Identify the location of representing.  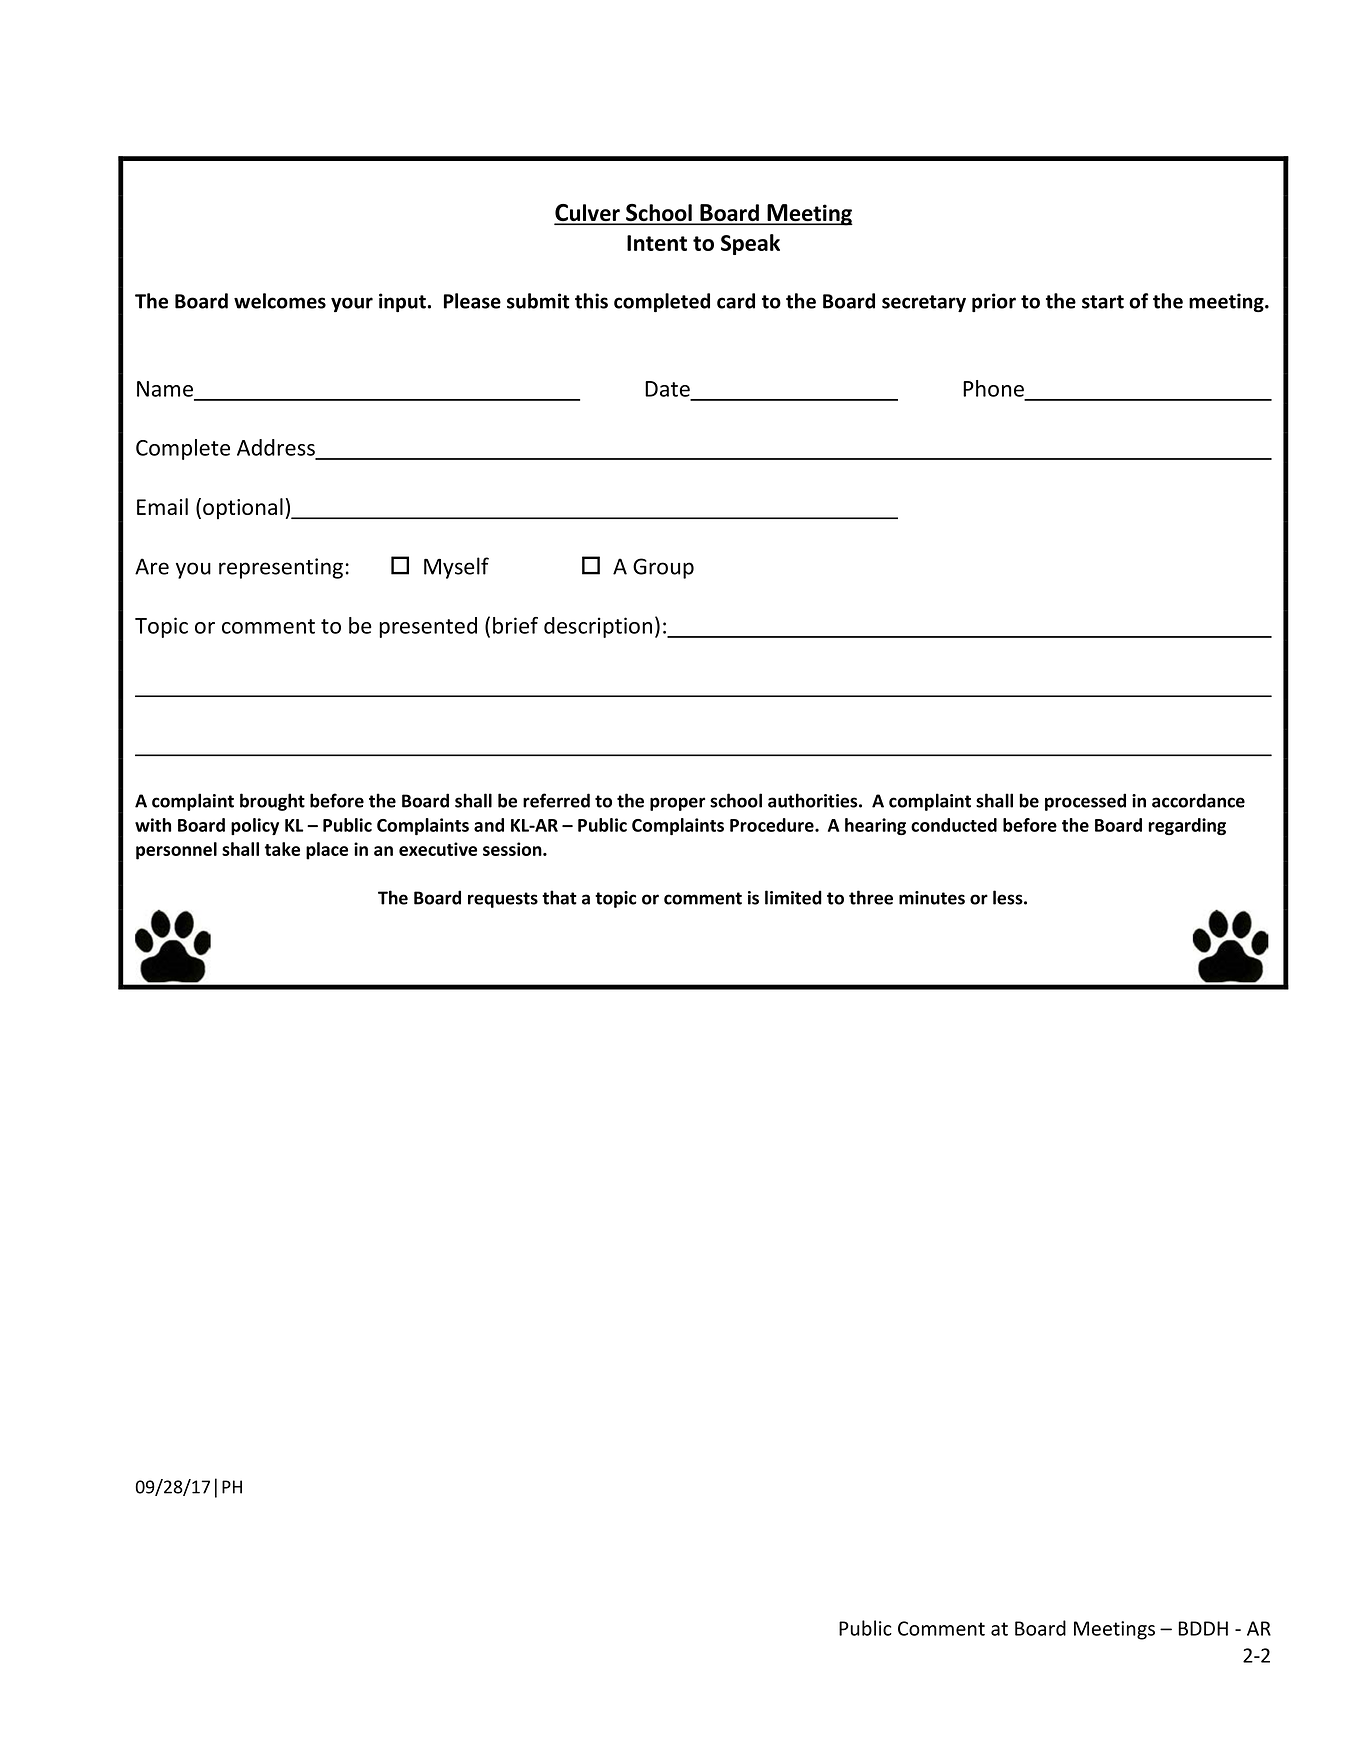
(281, 568).
